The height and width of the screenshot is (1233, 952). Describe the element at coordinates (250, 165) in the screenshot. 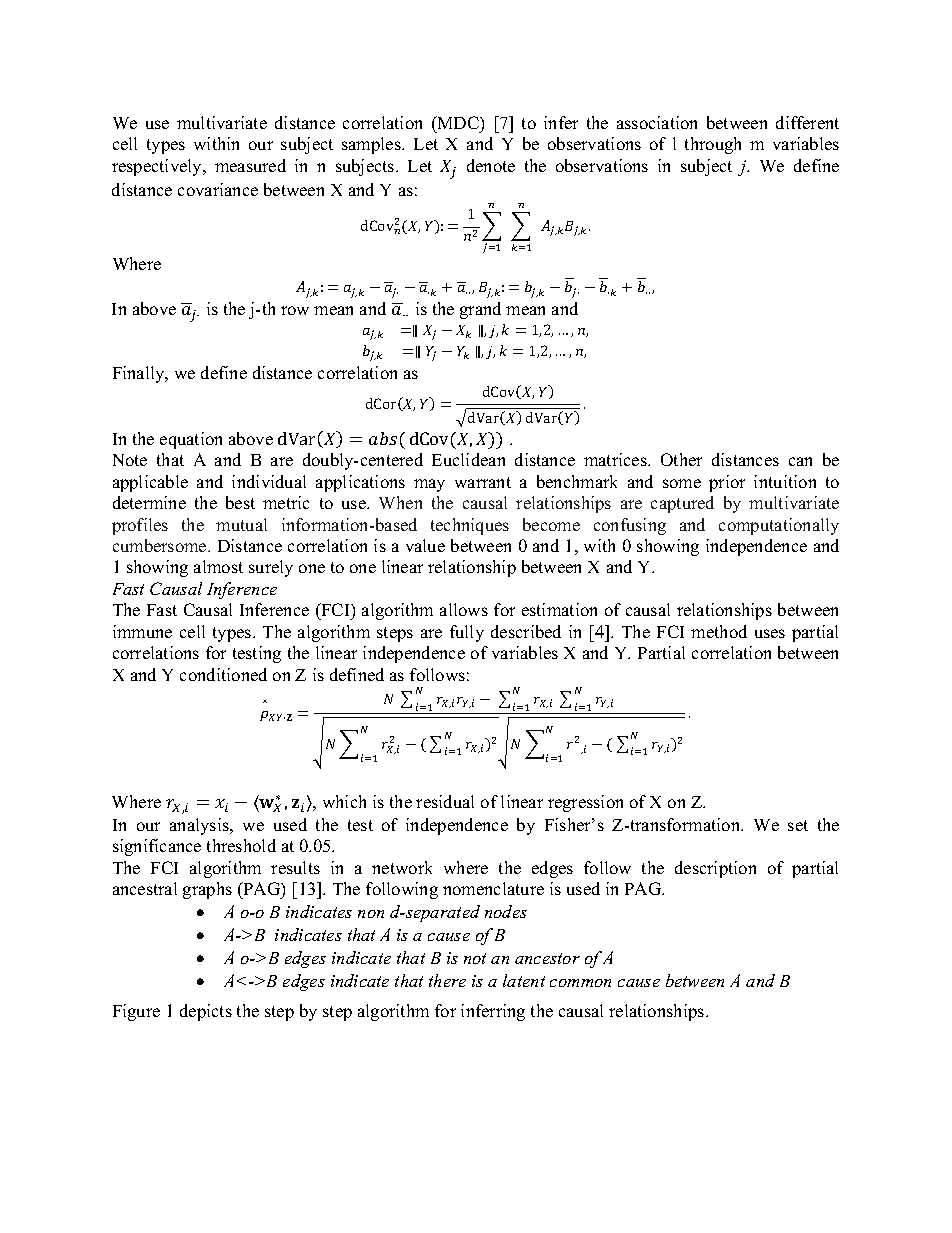

I see `measured` at that location.
